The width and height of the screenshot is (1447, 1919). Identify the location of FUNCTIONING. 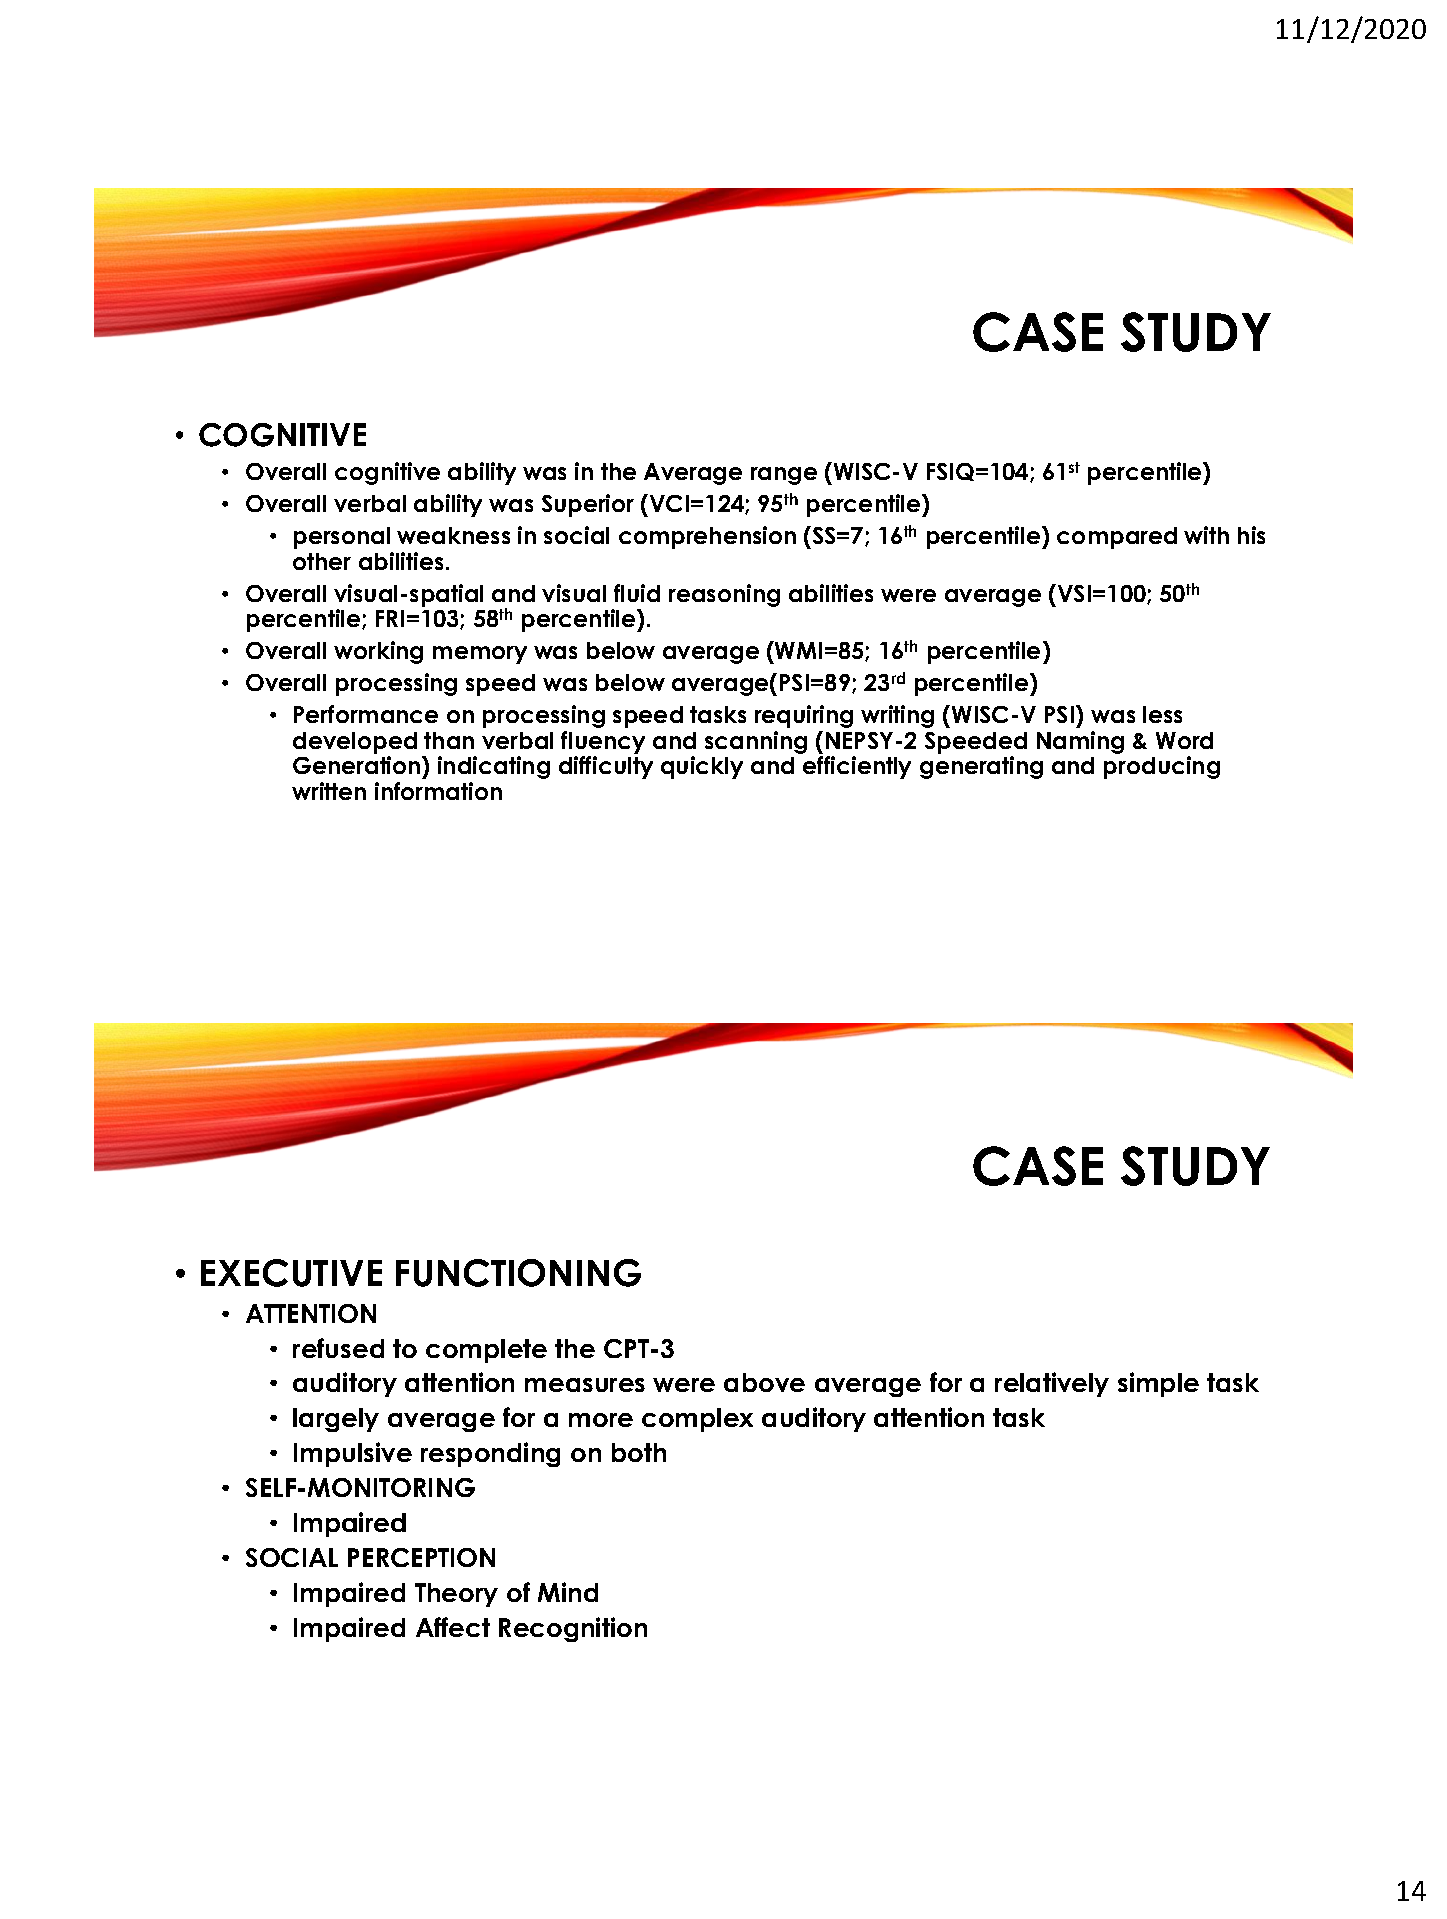
(518, 1273).
